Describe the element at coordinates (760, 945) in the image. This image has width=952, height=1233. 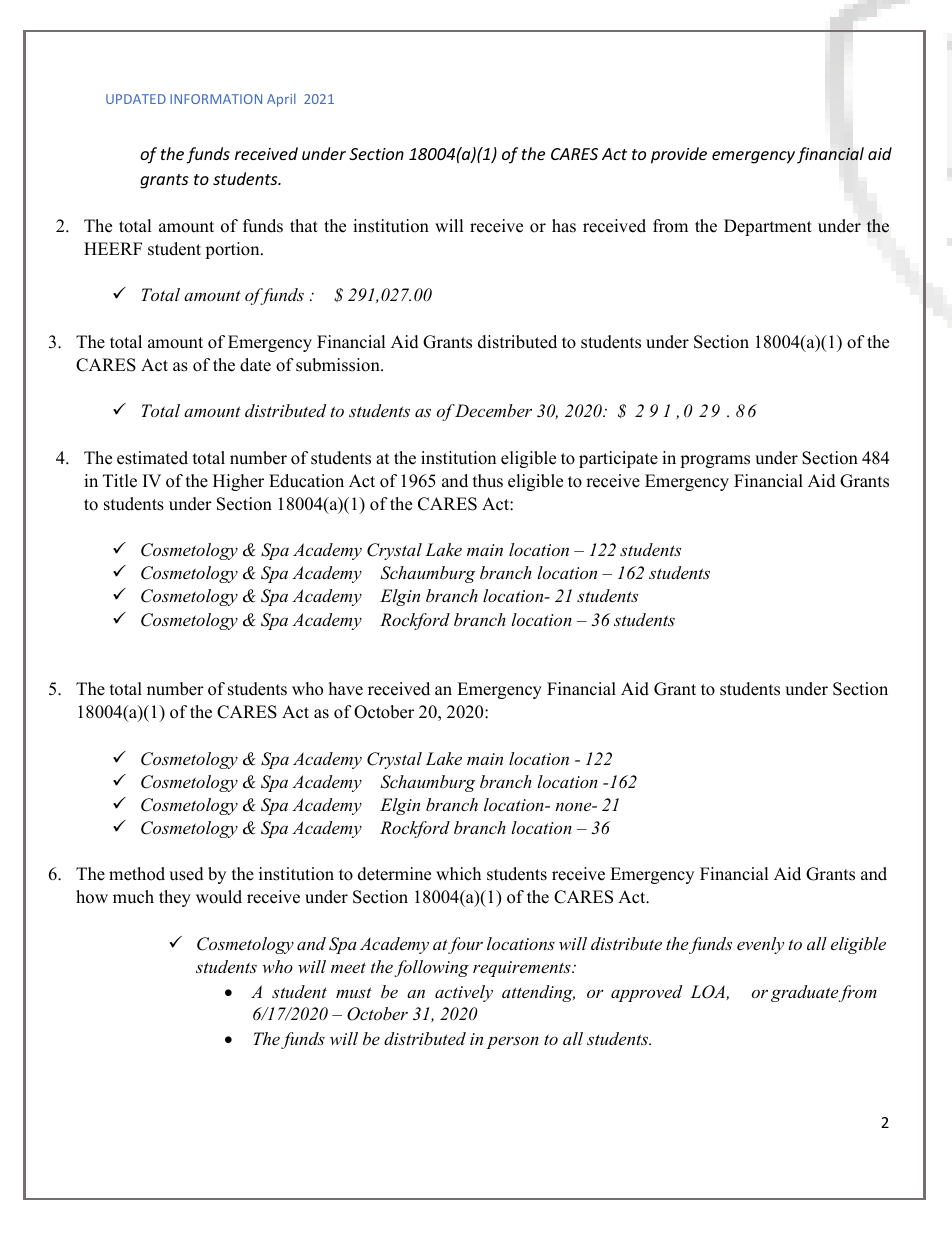
I see `evenly` at that location.
